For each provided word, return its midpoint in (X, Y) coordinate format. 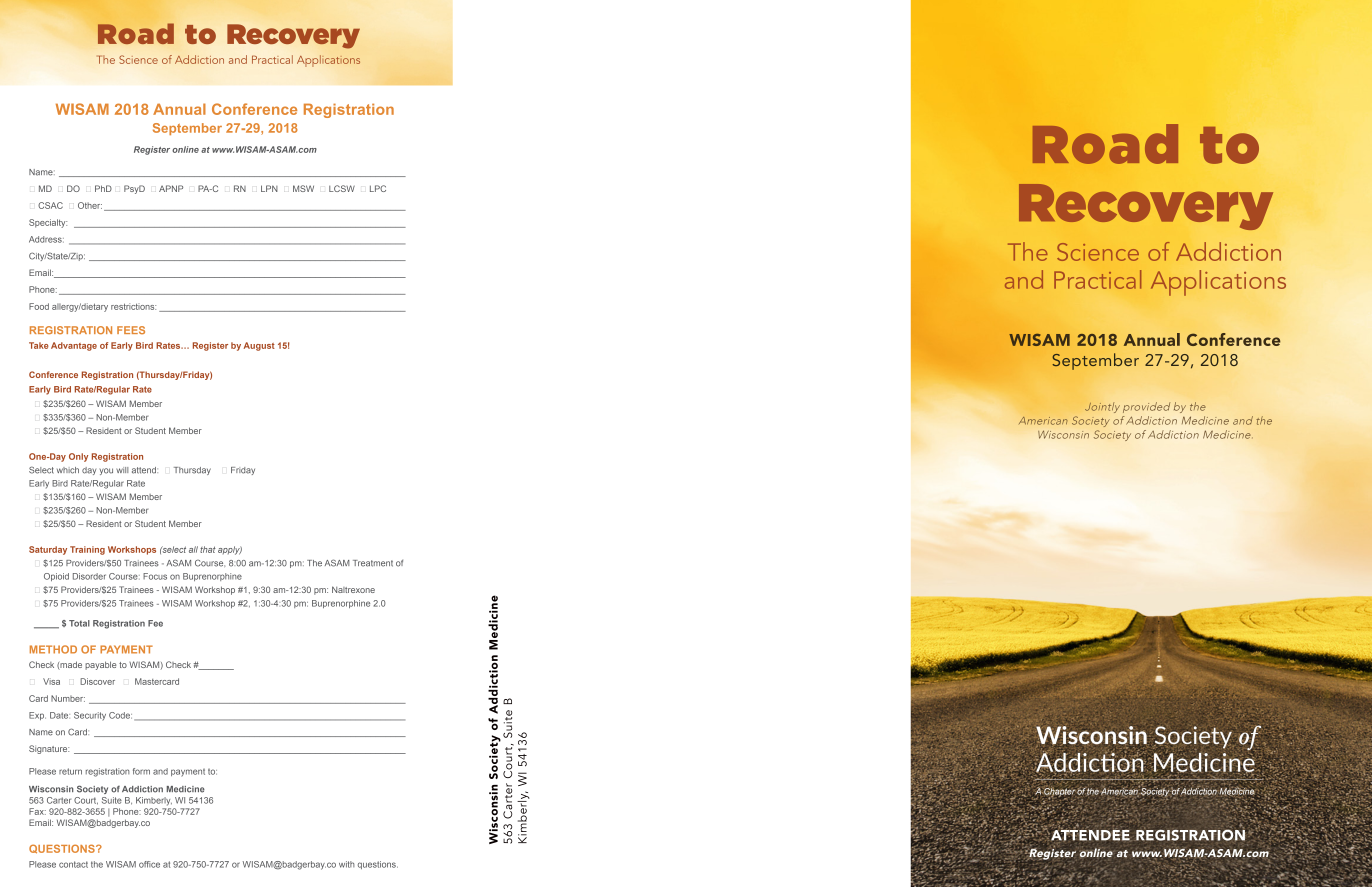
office (149, 864)
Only (78, 457)
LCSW (342, 188)
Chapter (1059, 793)
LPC (378, 188)
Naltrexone (353, 589)
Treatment (373, 563)
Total (79, 623)
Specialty (48, 223)
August (259, 346)
